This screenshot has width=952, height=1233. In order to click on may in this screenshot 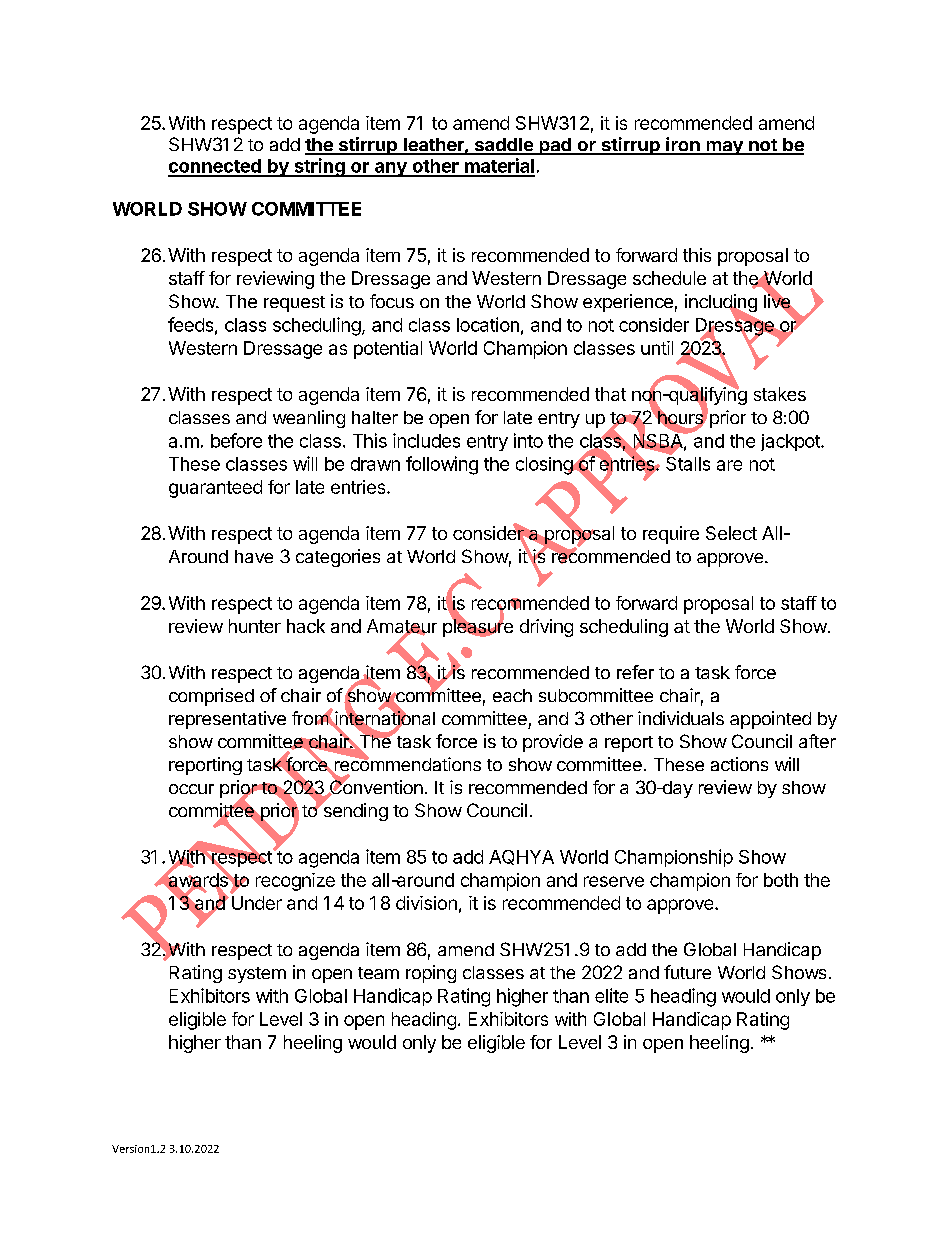, I will do `click(724, 148)`.
